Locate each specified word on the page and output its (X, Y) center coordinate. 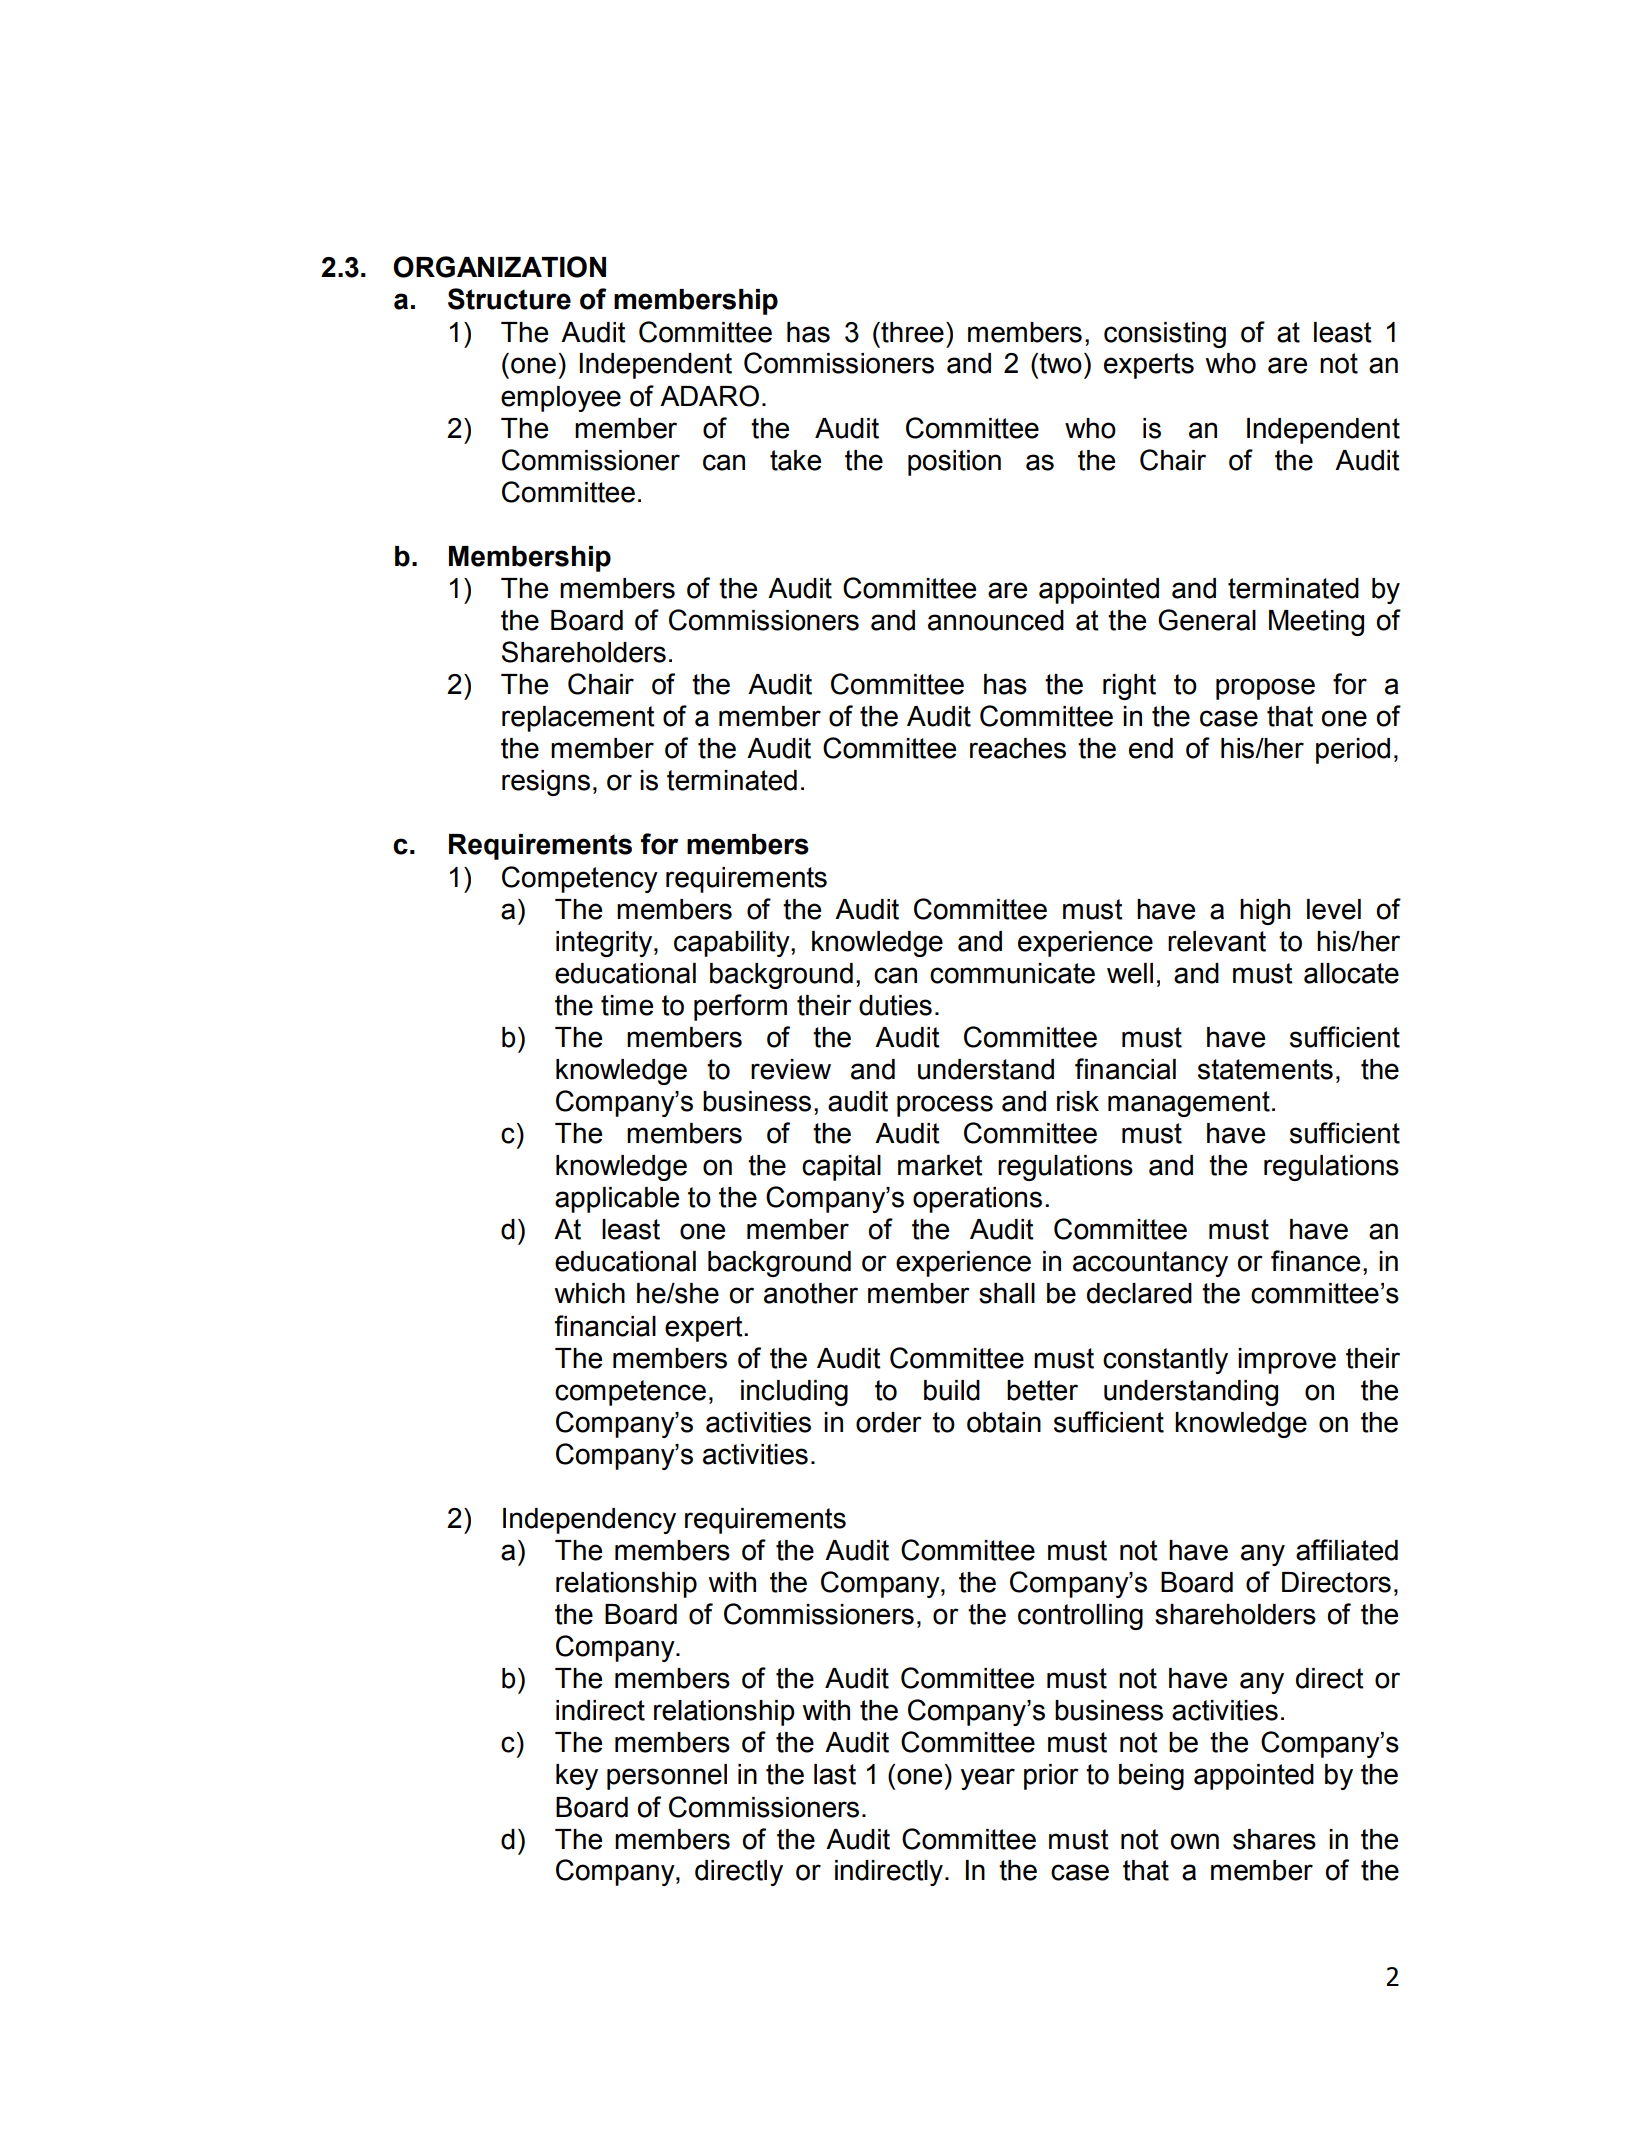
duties (895, 1005)
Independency (589, 1521)
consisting (1165, 335)
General (1207, 620)
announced (996, 620)
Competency (580, 879)
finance (1315, 1261)
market (940, 1165)
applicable (617, 1200)
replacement (578, 719)
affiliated (1347, 1550)
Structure (509, 299)
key (577, 1777)
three (911, 332)
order (889, 1422)
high (1265, 912)
